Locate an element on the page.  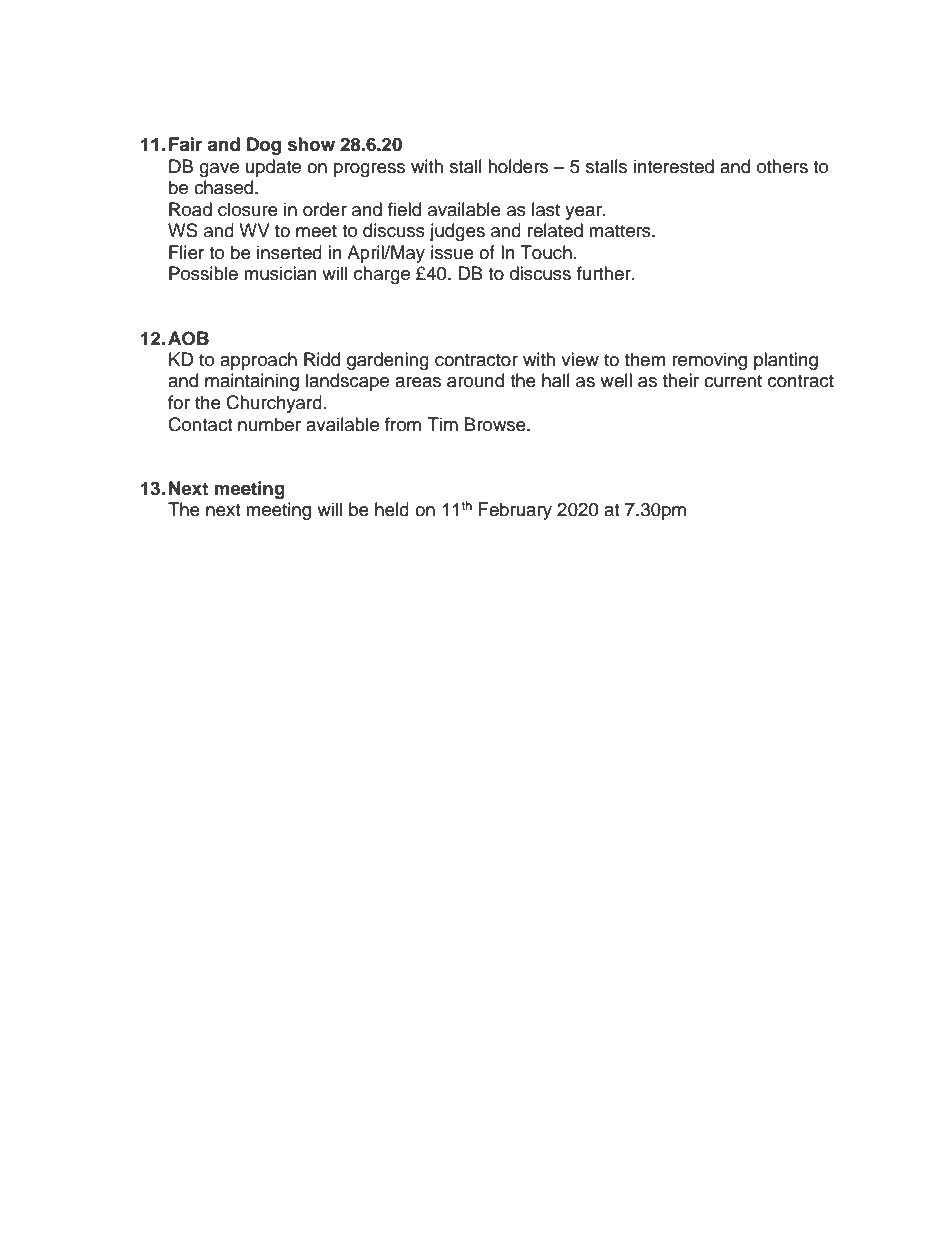
interested is located at coordinates (674, 166).
